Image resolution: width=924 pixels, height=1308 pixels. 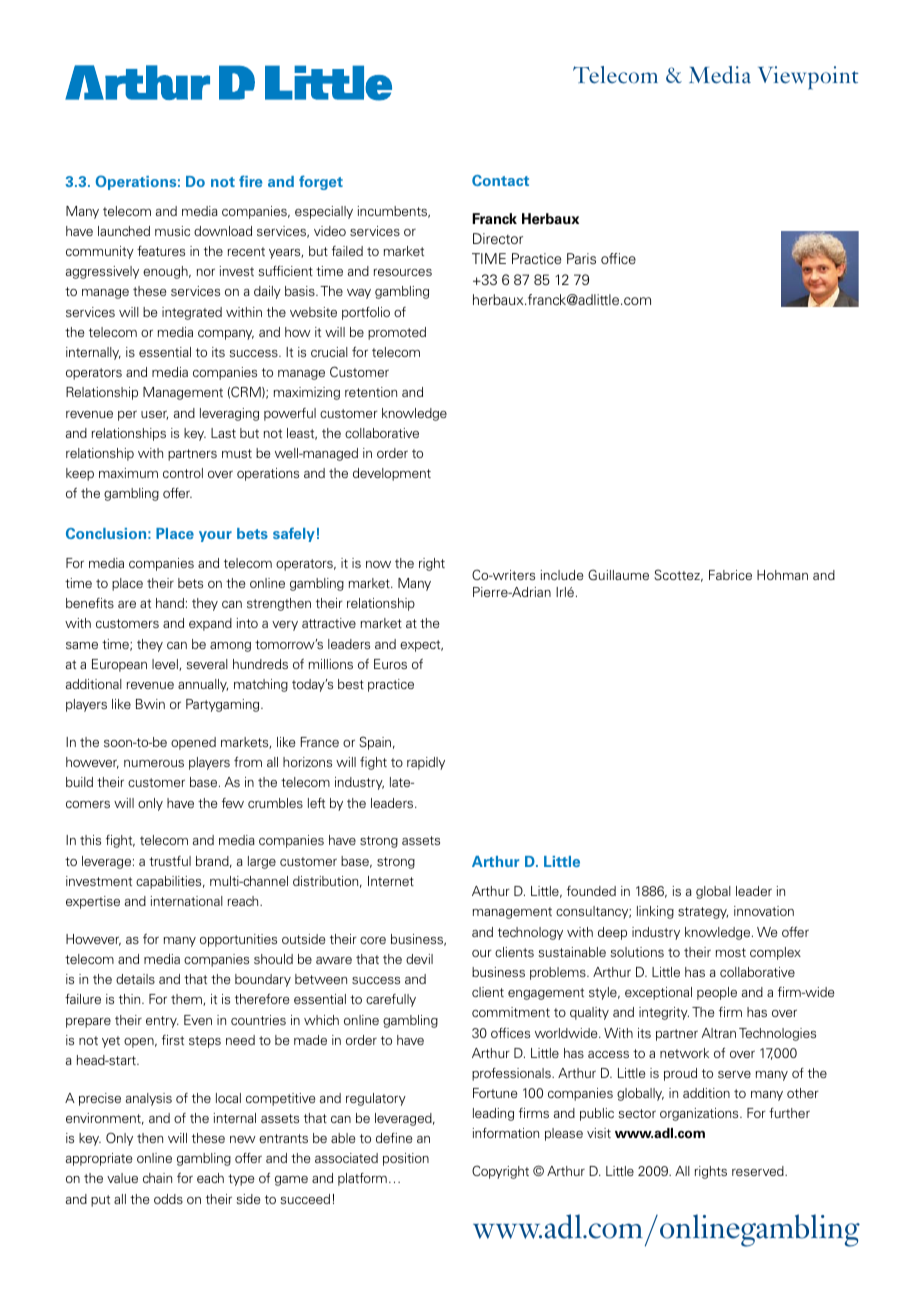 What do you see at coordinates (730, 575) in the screenshot?
I see `Fabrice` at bounding box center [730, 575].
